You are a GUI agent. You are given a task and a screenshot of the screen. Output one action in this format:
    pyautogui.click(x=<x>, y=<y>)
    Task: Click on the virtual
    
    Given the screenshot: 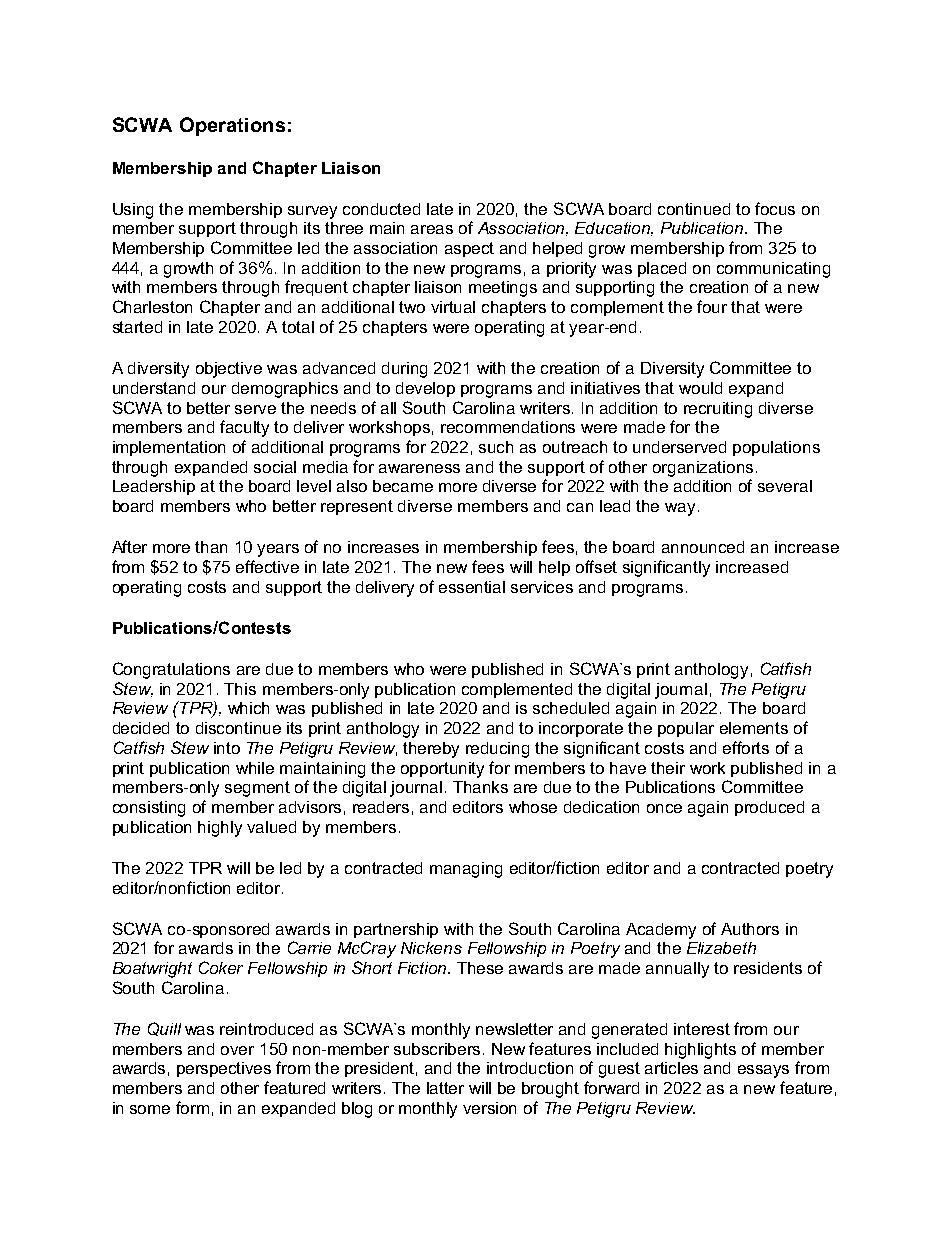 What is the action you would take?
    pyautogui.click(x=453, y=307)
